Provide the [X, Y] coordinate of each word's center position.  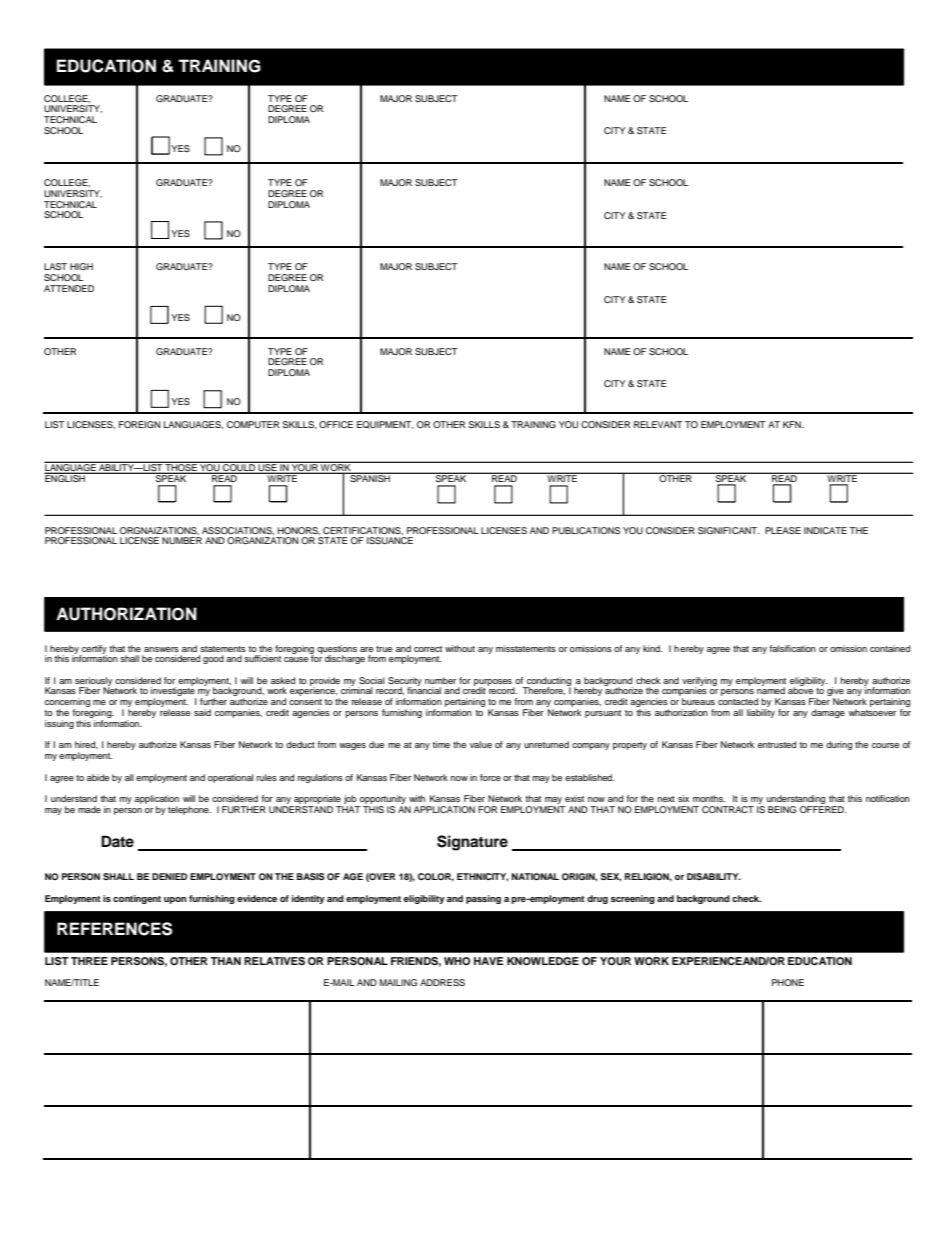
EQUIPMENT [385, 425]
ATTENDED [69, 288]
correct [428, 649]
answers [161, 649]
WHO [457, 961]
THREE [89, 961]
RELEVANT [658, 424]
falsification [792, 648]
